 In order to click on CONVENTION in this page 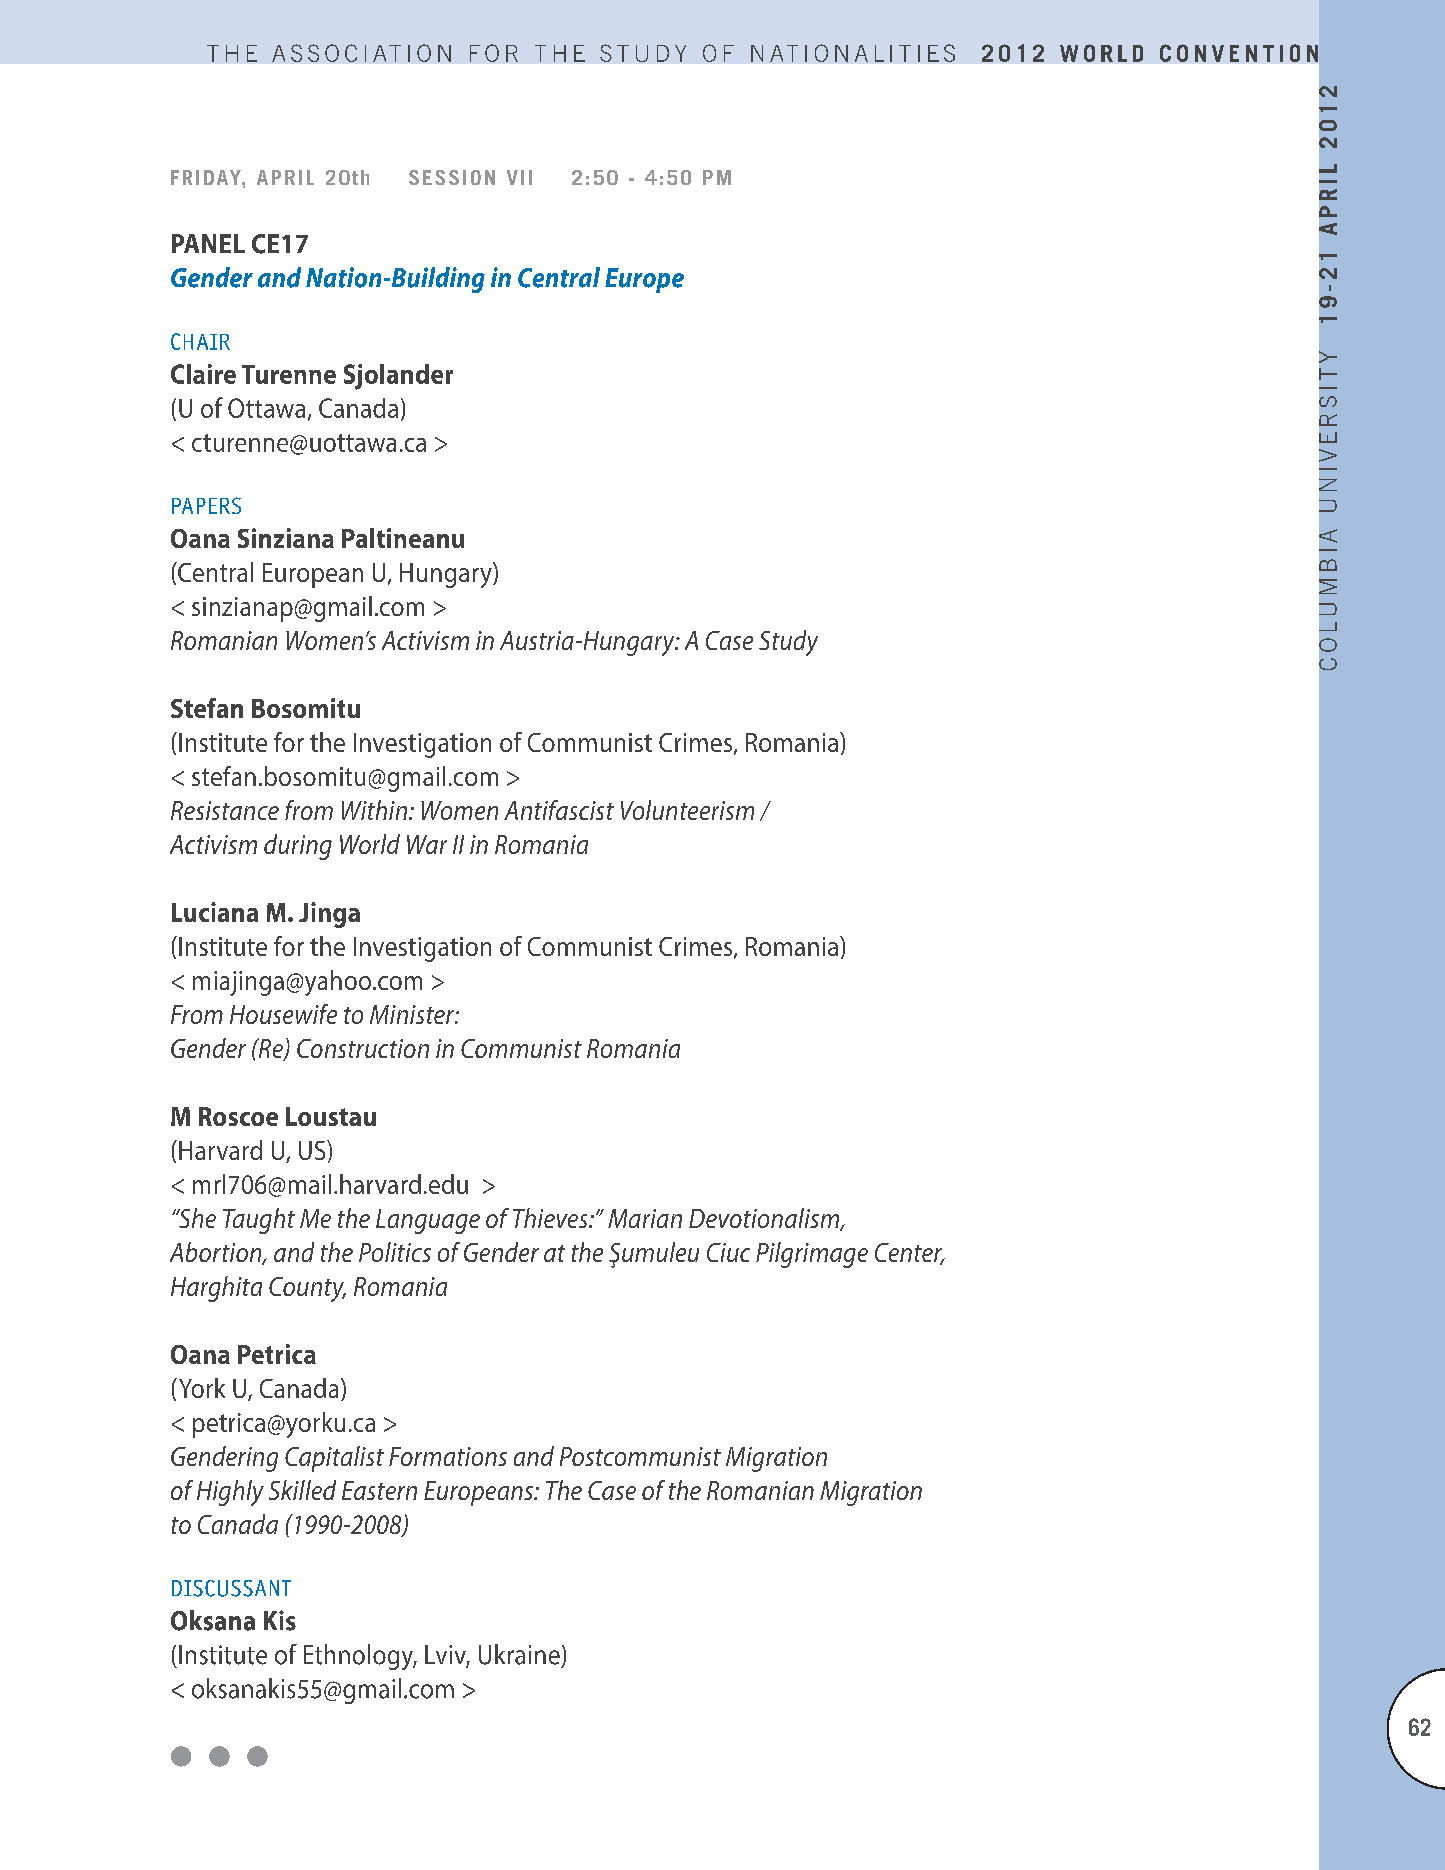, I will do `click(1239, 53)`.
